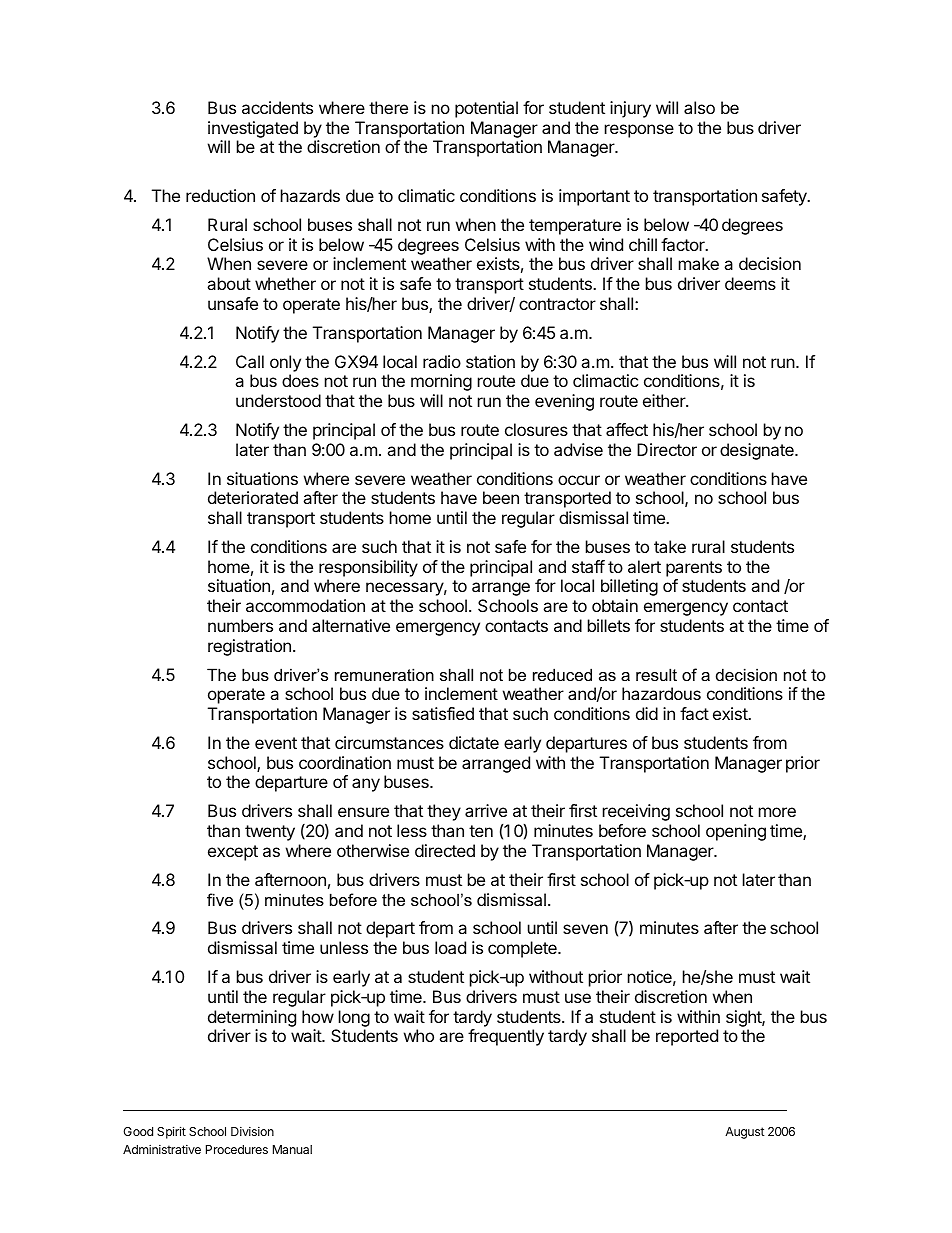 This document has width=952, height=1233. I want to click on investigated, so click(253, 129).
